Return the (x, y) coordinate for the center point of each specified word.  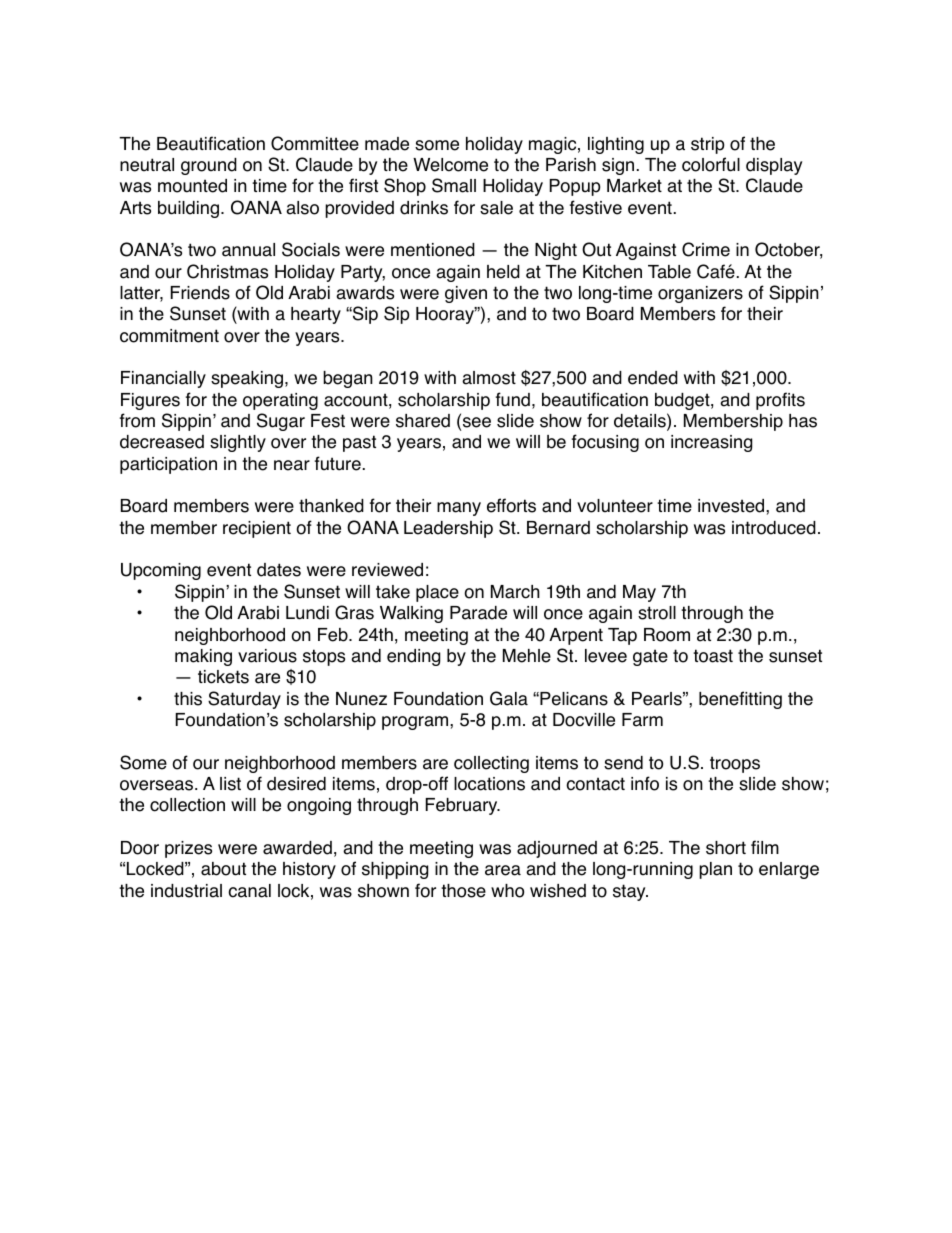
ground (209, 166)
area (503, 870)
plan (715, 870)
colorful (711, 164)
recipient (257, 529)
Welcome (450, 165)
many (459, 509)
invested (732, 506)
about (223, 869)
